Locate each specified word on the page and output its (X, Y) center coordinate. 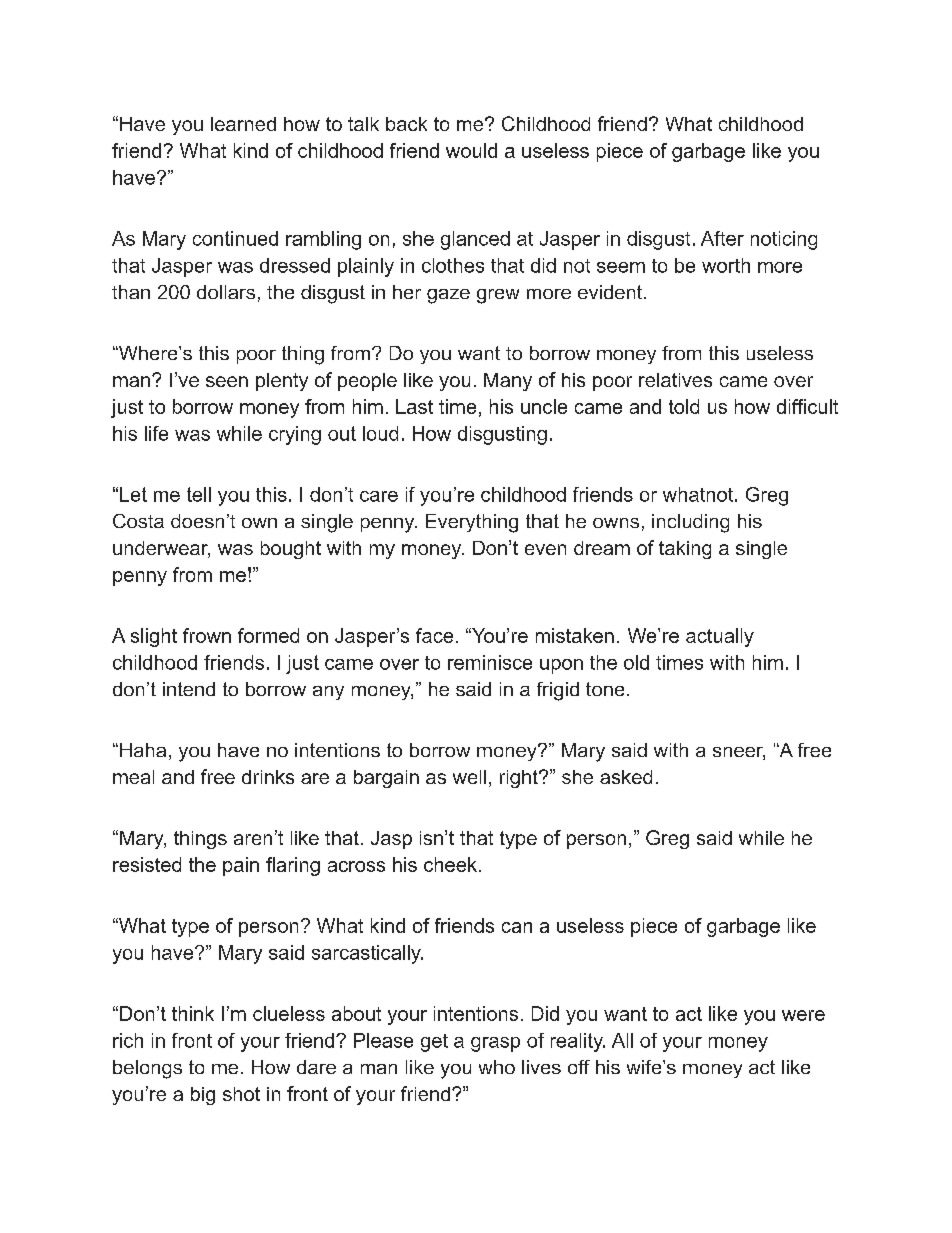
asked (626, 777)
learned (243, 124)
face (434, 635)
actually (720, 637)
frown (207, 635)
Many (508, 382)
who (497, 1067)
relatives (675, 380)
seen (227, 381)
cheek (452, 864)
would (471, 150)
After (722, 238)
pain (241, 866)
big (203, 1096)
